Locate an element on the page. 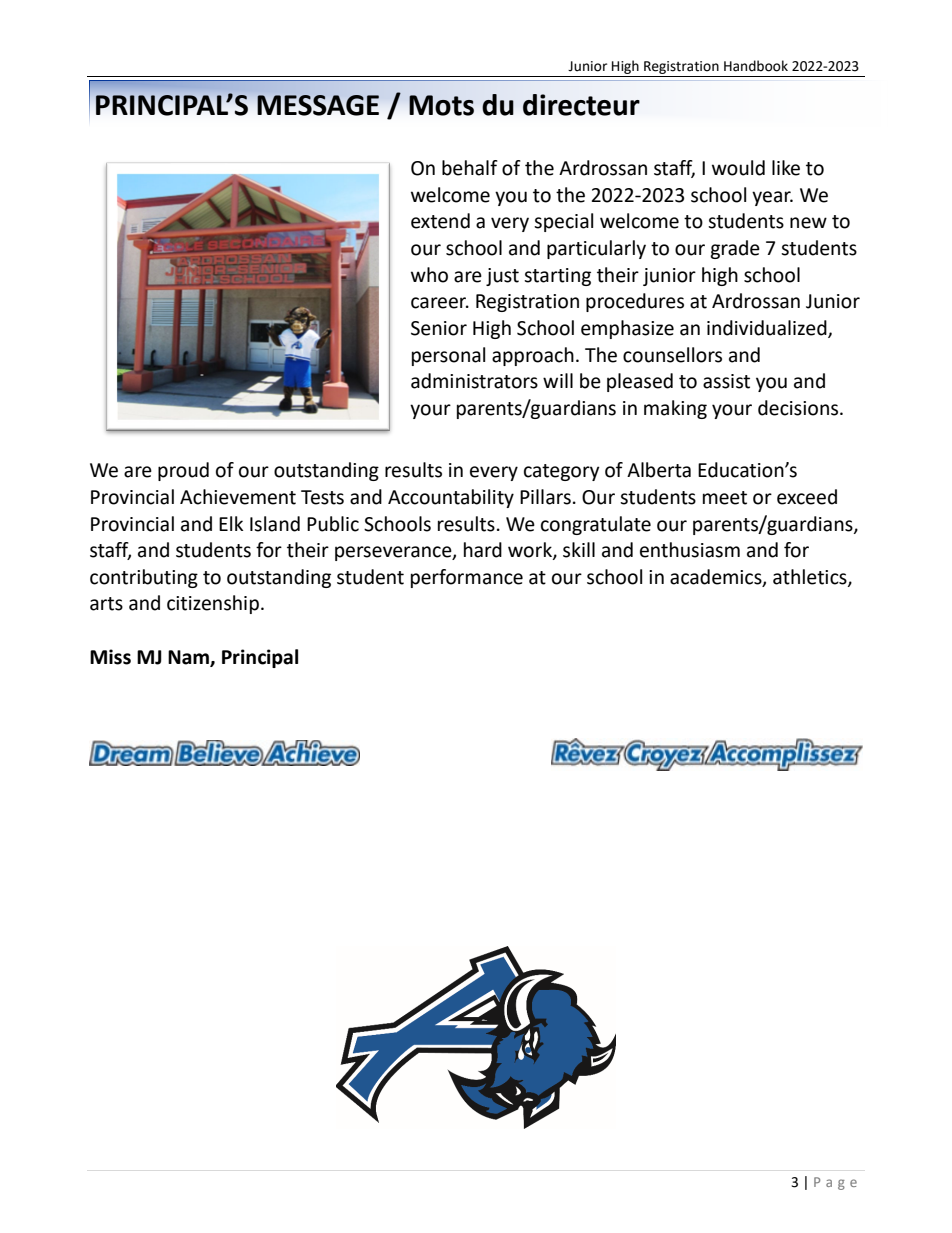 The width and height of the image is (952, 1233). who is located at coordinates (429, 275).
